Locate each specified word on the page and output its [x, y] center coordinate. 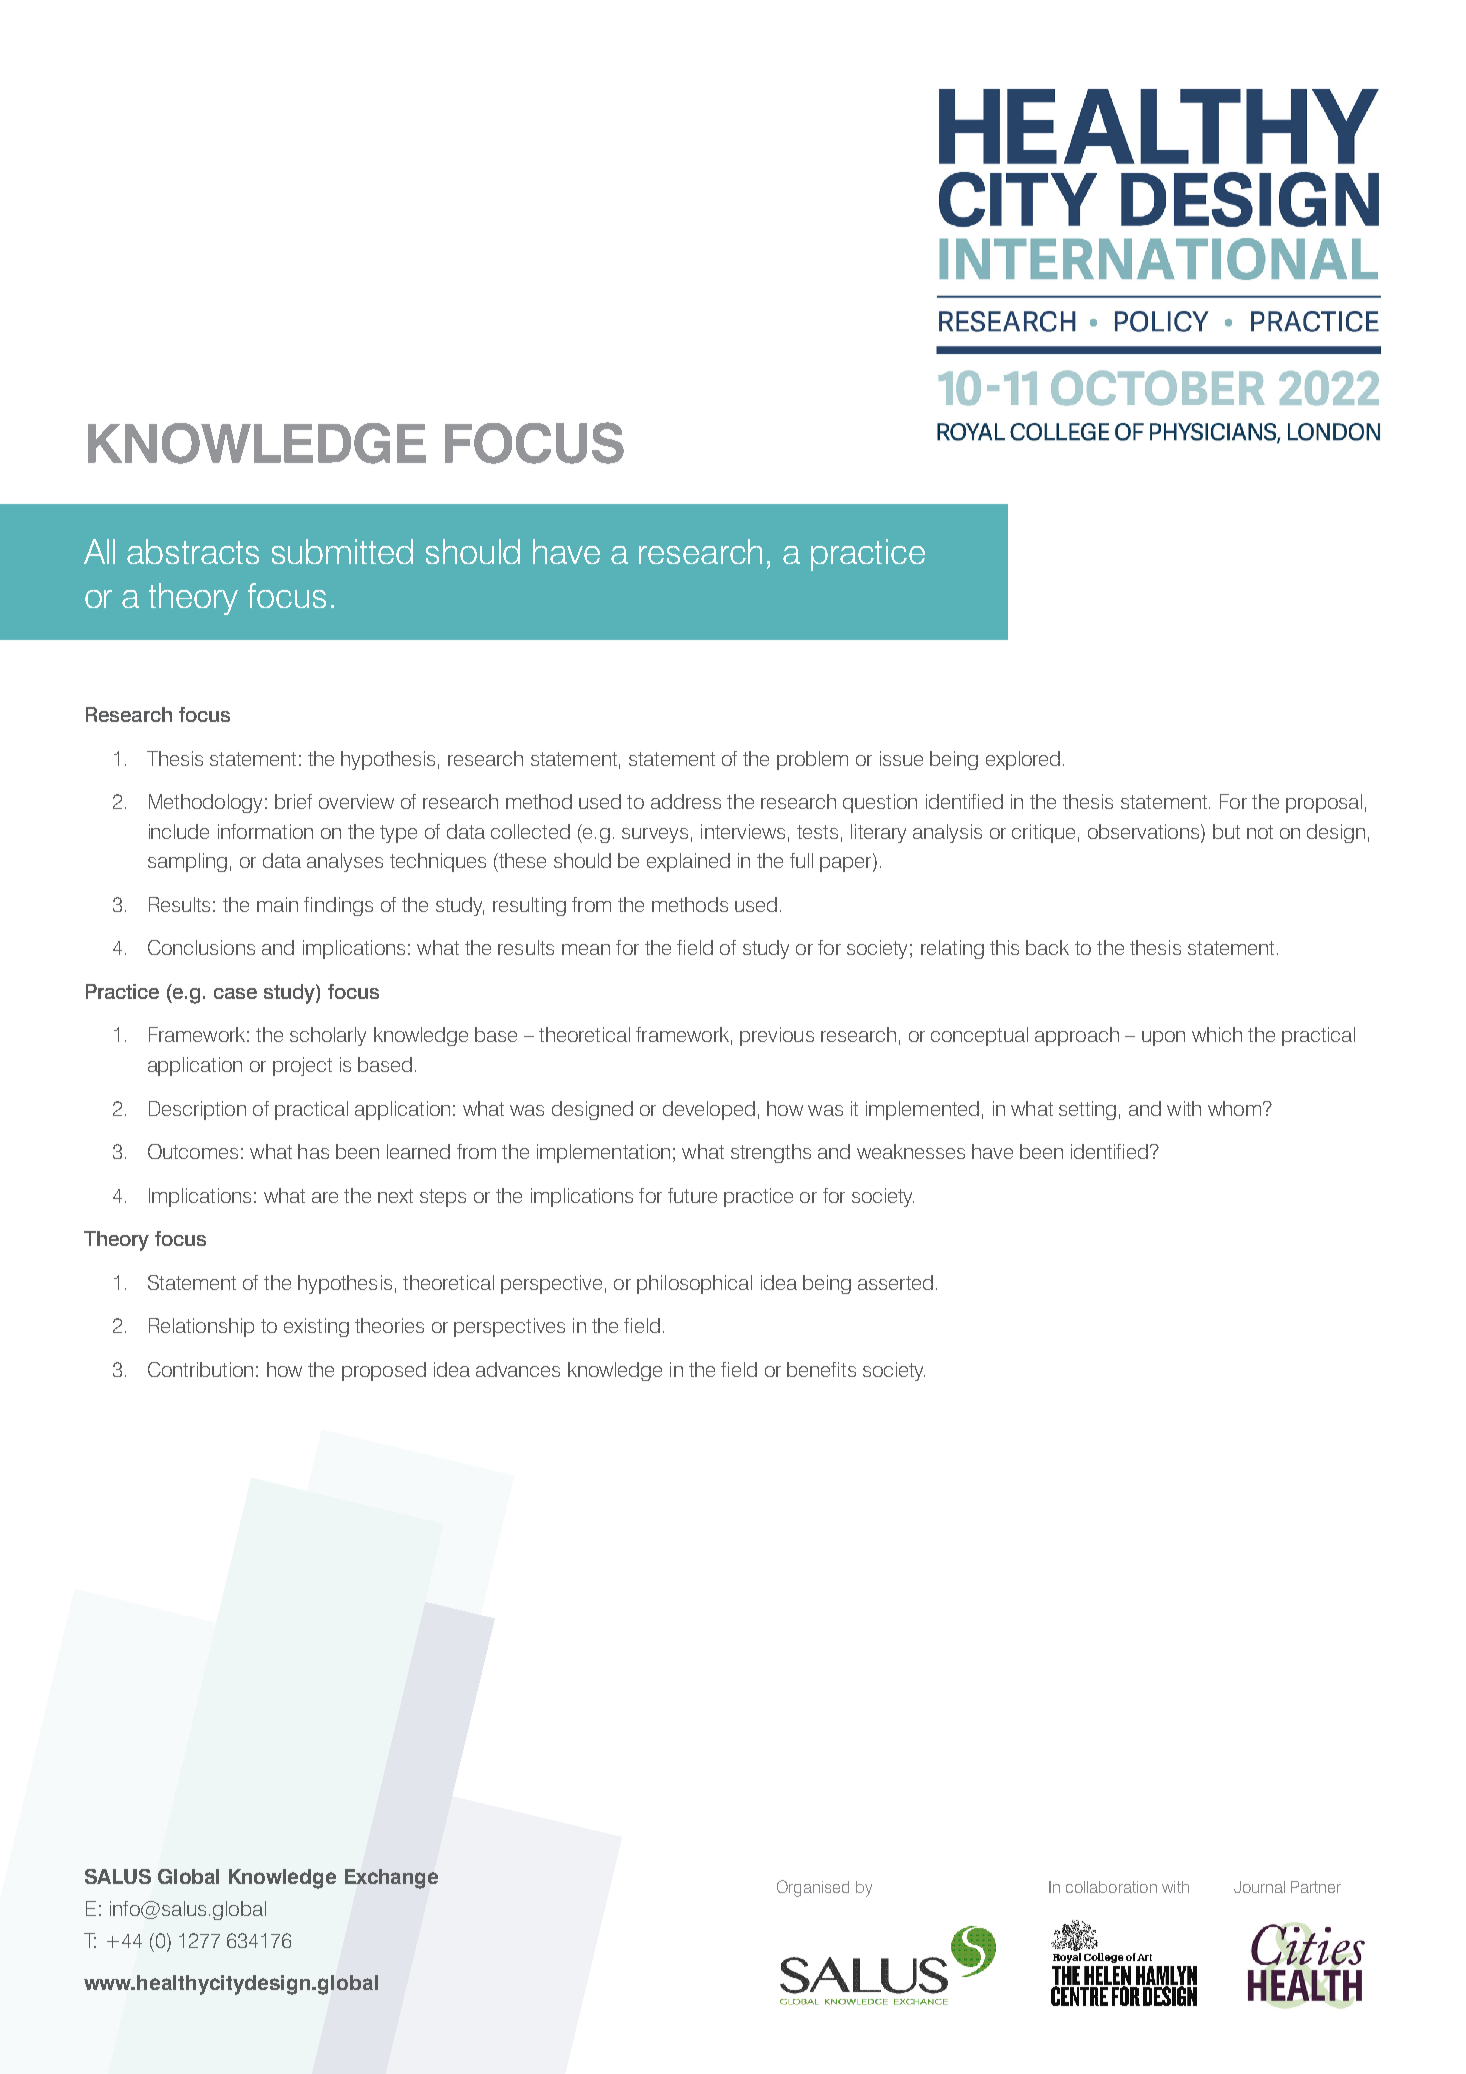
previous [777, 1036]
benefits [821, 1369]
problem [812, 760]
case [235, 993]
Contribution [200, 1369]
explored [1023, 760]
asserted [895, 1282]
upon [1163, 1038]
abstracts [193, 551]
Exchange [391, 1879]
